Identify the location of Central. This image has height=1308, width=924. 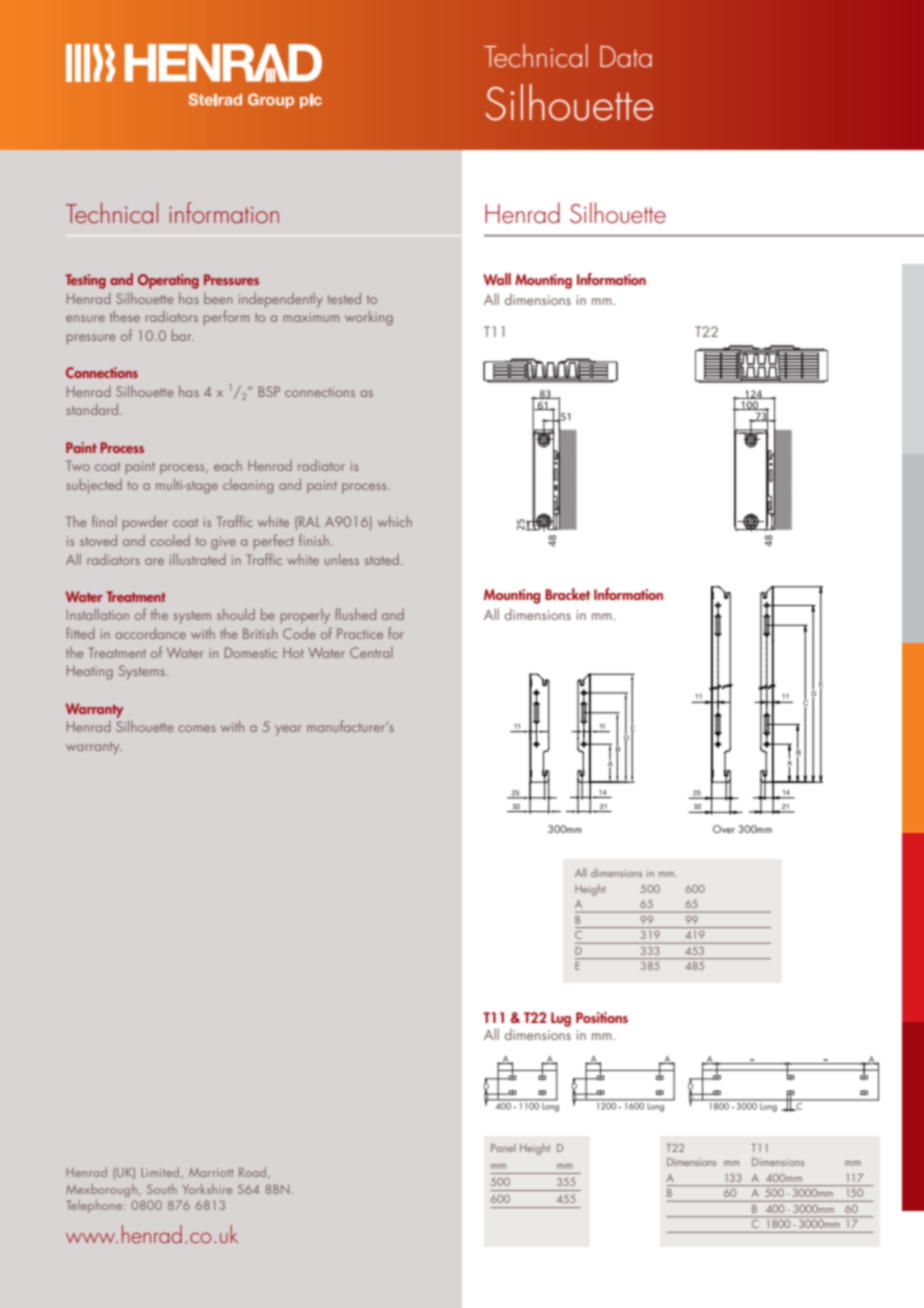
(371, 652).
